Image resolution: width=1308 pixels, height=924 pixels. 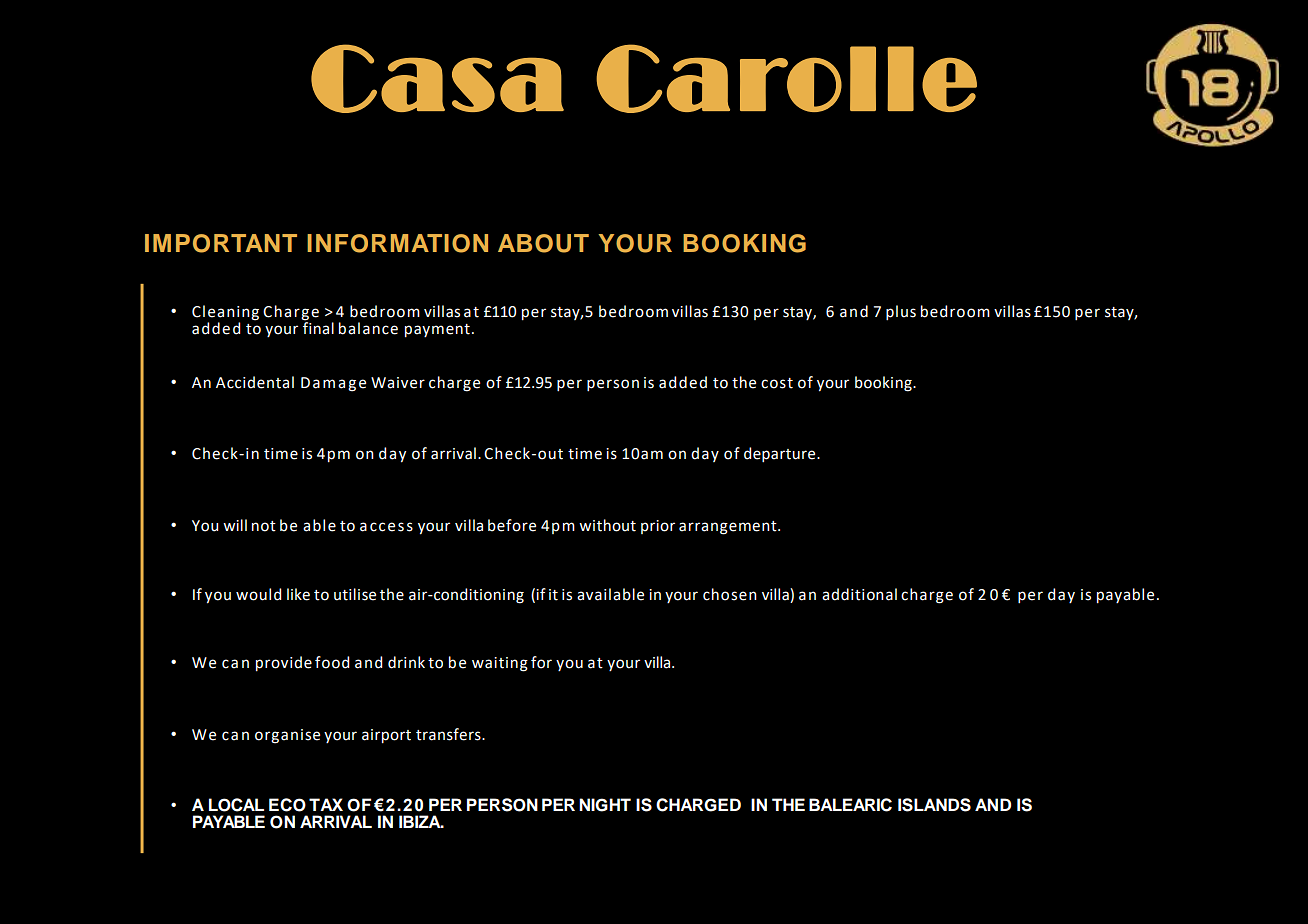 What do you see at coordinates (850, 805) in the screenshot?
I see `BALEARIC` at bounding box center [850, 805].
